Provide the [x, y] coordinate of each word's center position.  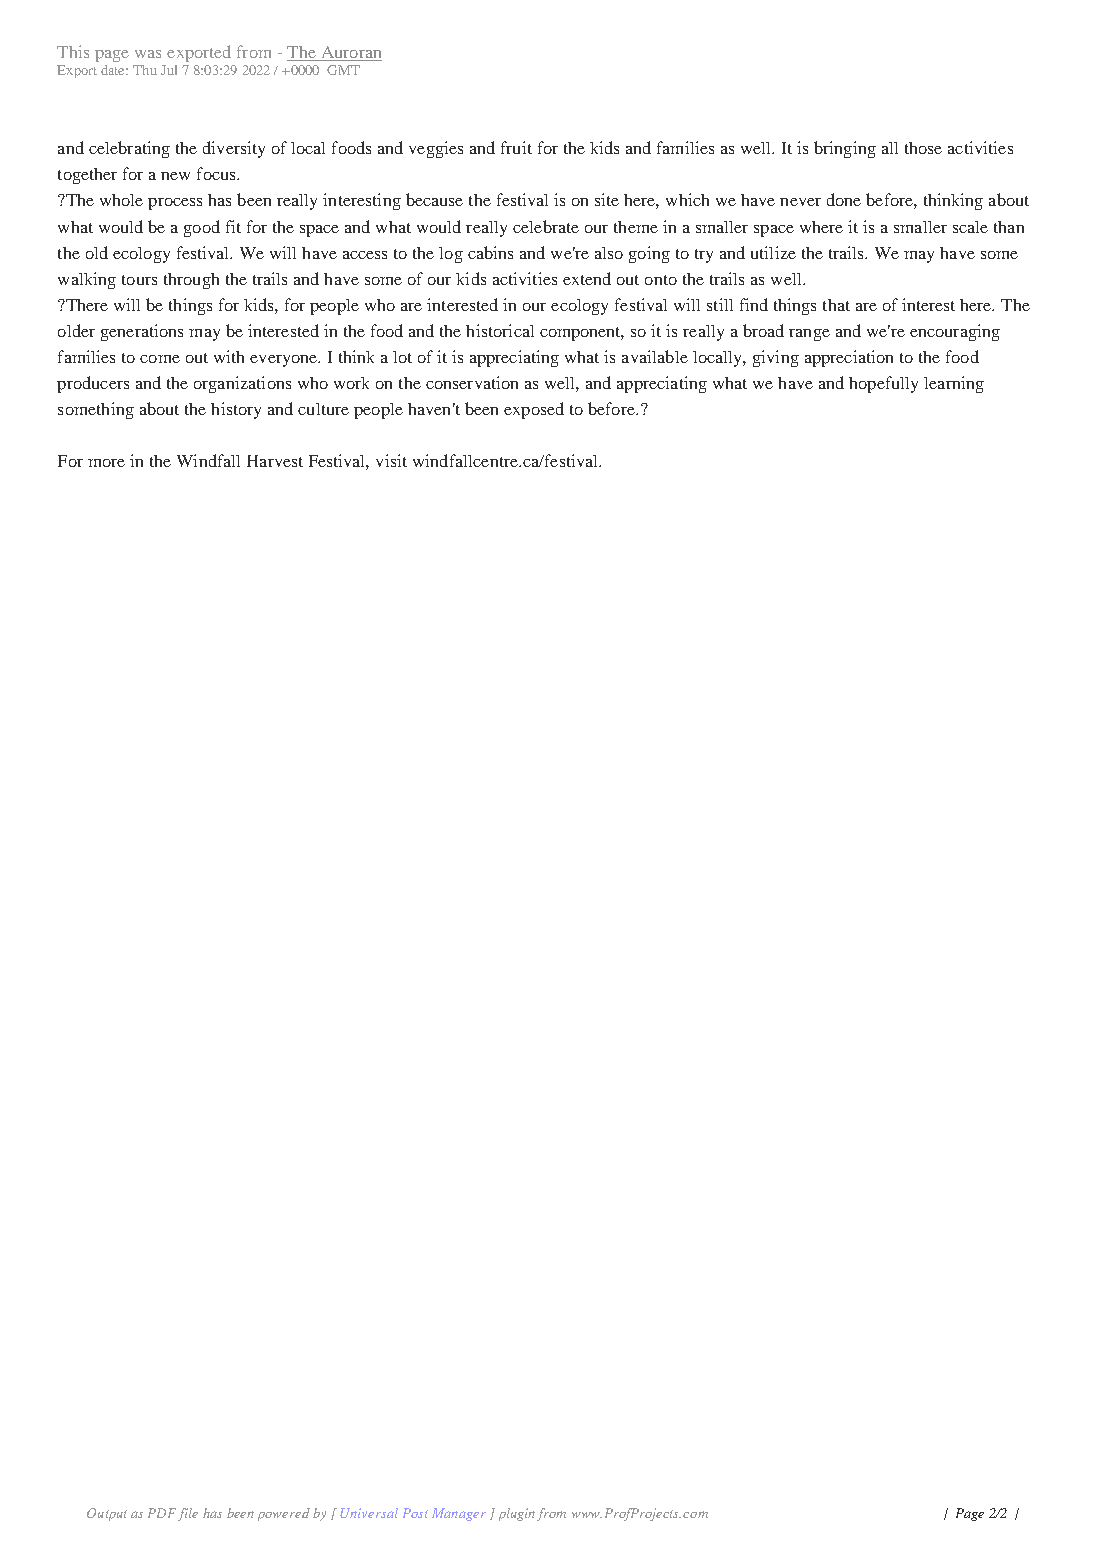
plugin [518, 1514]
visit [391, 460]
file [188, 1514]
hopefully [883, 384]
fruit [516, 147]
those [923, 148]
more [106, 463]
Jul [169, 70]
